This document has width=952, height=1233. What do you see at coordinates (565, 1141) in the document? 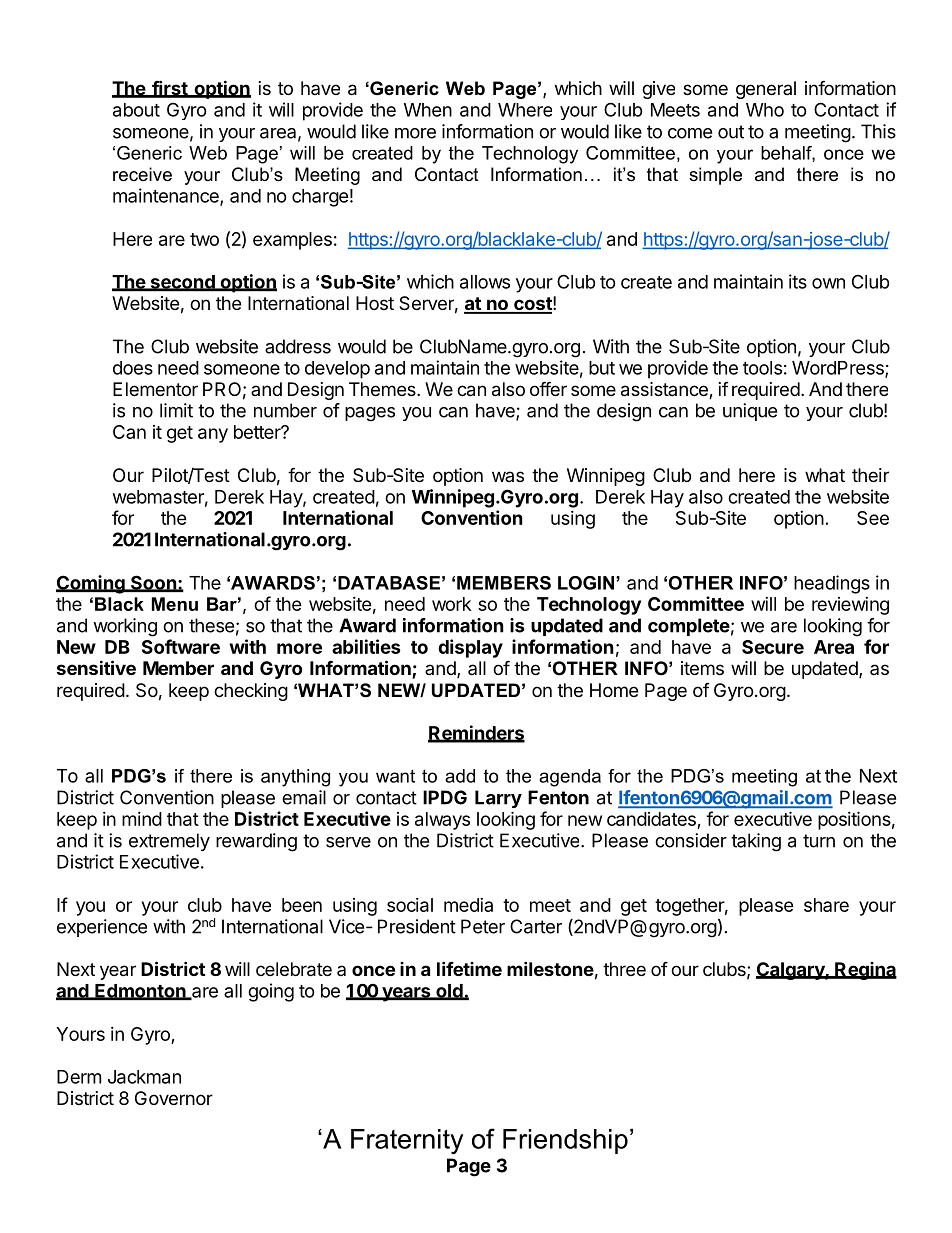
I see `Friendship` at bounding box center [565, 1141].
